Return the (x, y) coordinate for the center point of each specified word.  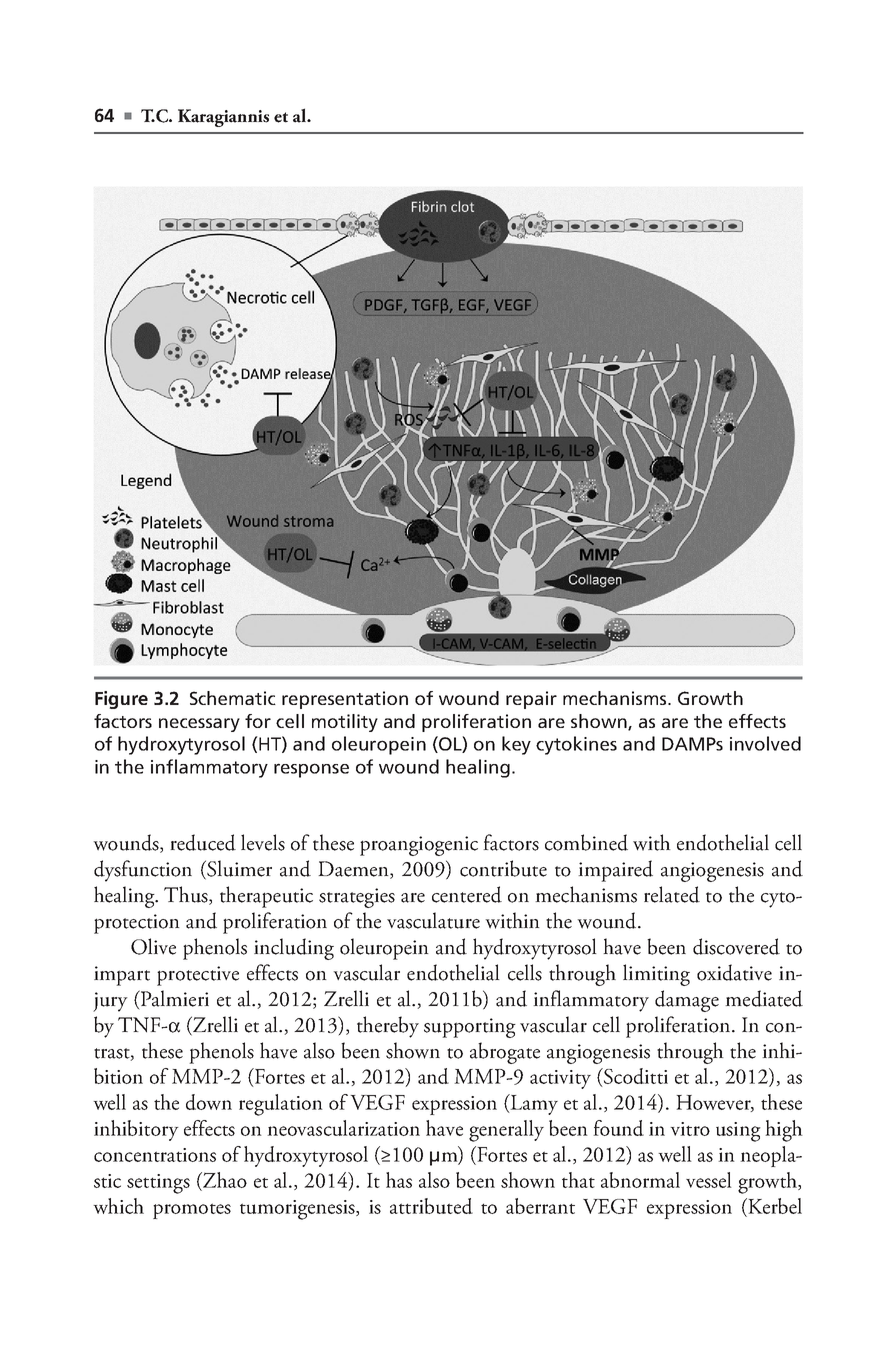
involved (765, 743)
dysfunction (143, 871)
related (672, 894)
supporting (470, 1028)
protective (198, 976)
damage (687, 1001)
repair (531, 700)
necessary (199, 725)
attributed (431, 1206)
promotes (192, 1211)
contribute (503, 868)
